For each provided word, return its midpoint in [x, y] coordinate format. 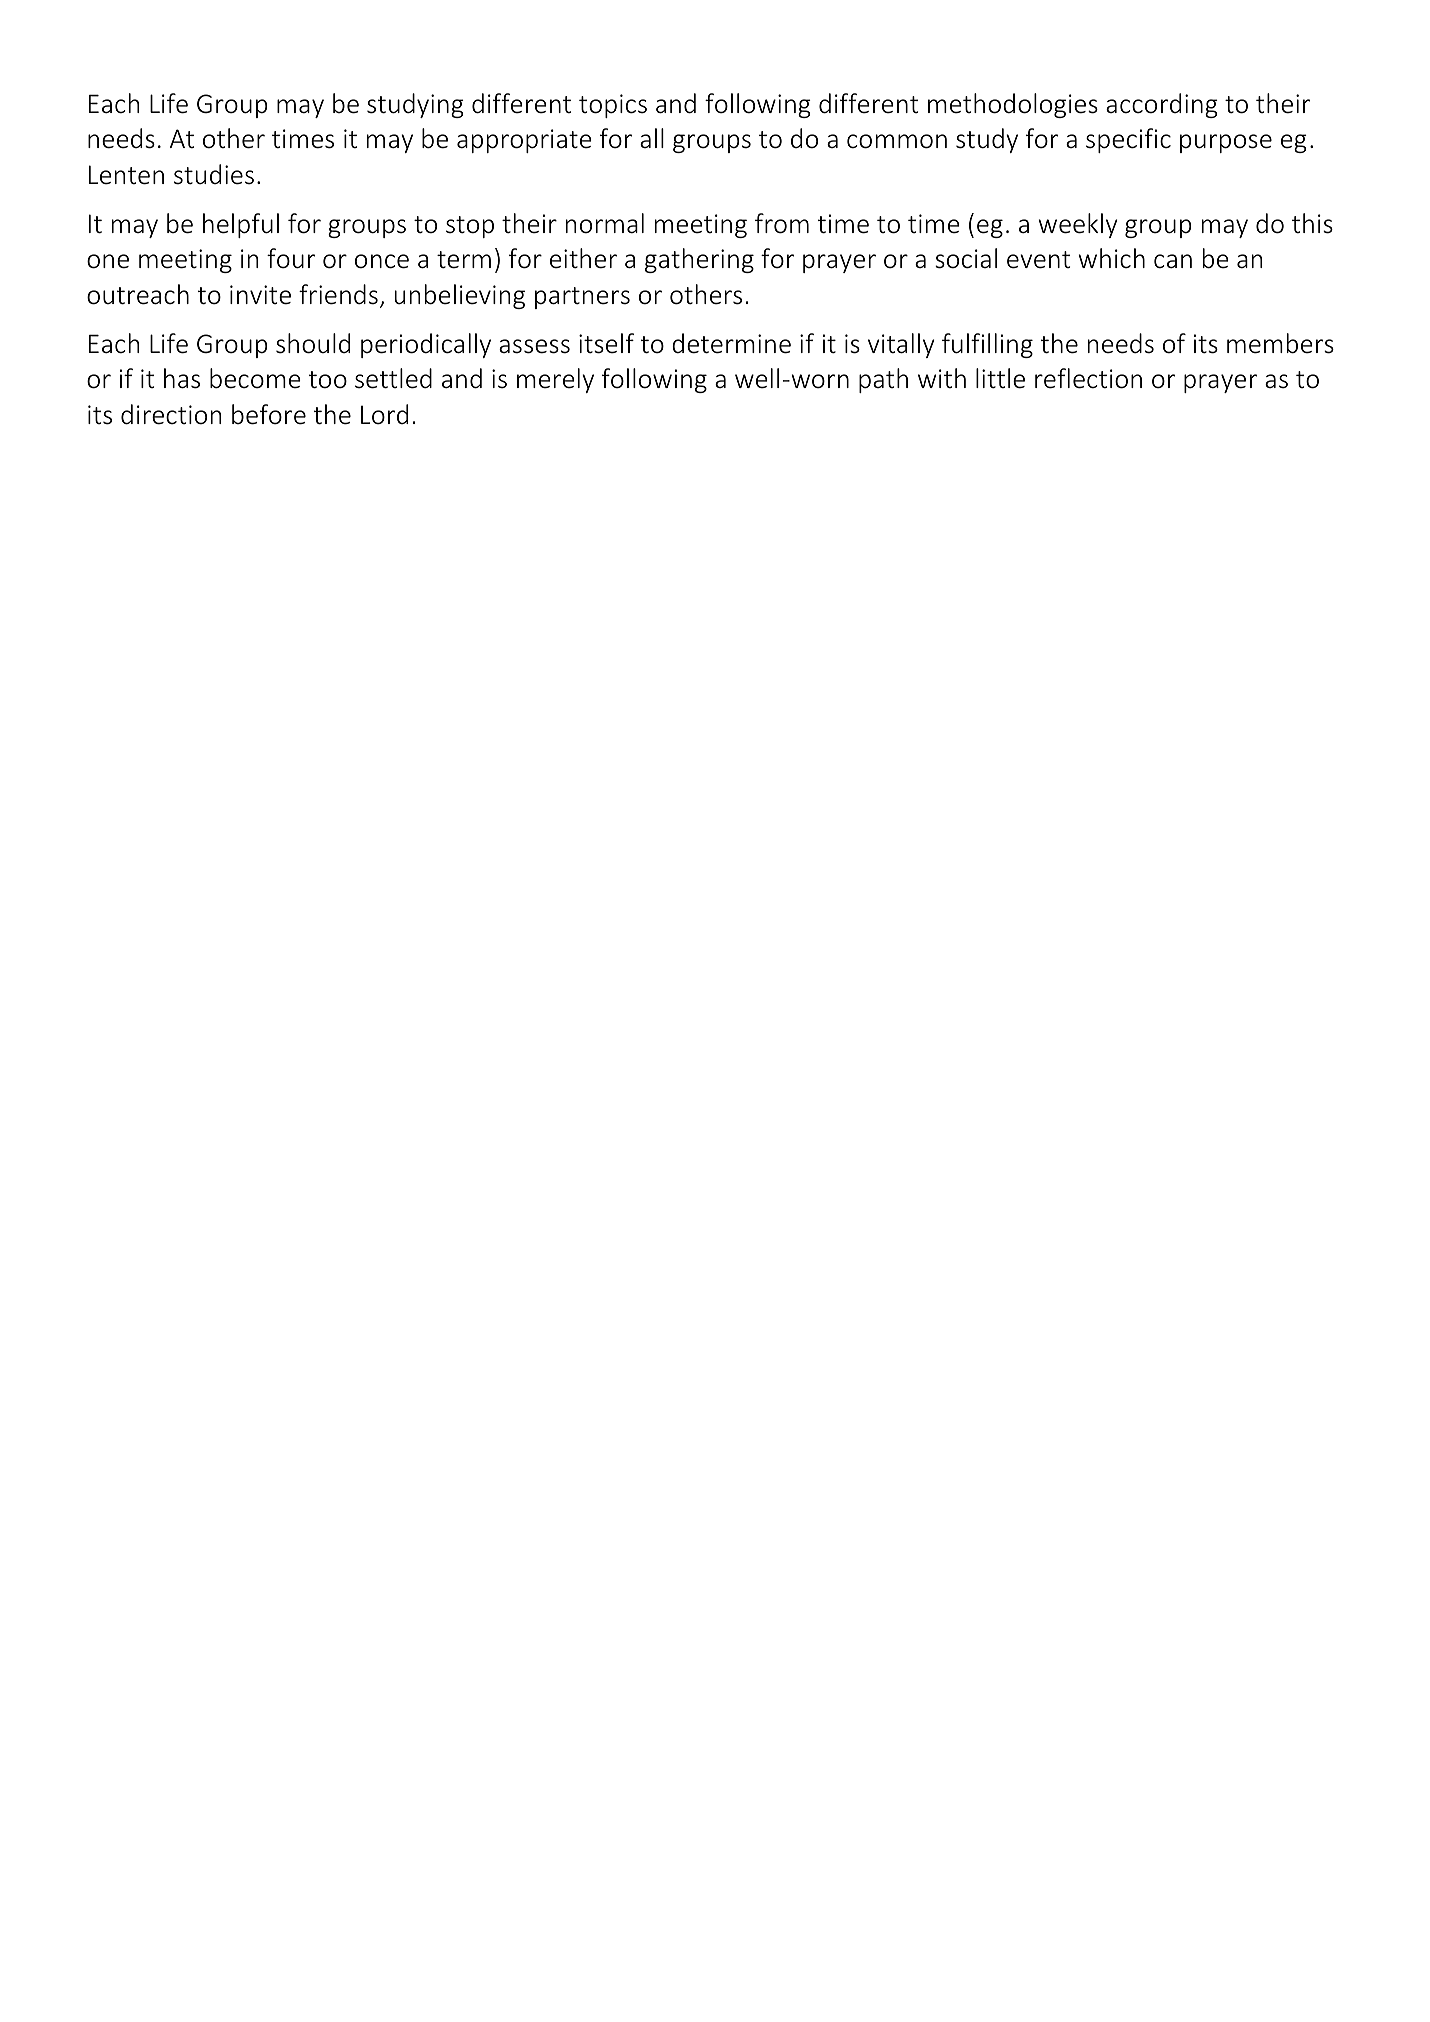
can [1173, 261]
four [291, 258]
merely [555, 380]
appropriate [524, 141]
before [269, 414]
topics [613, 106]
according [1162, 105]
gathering [699, 260]
